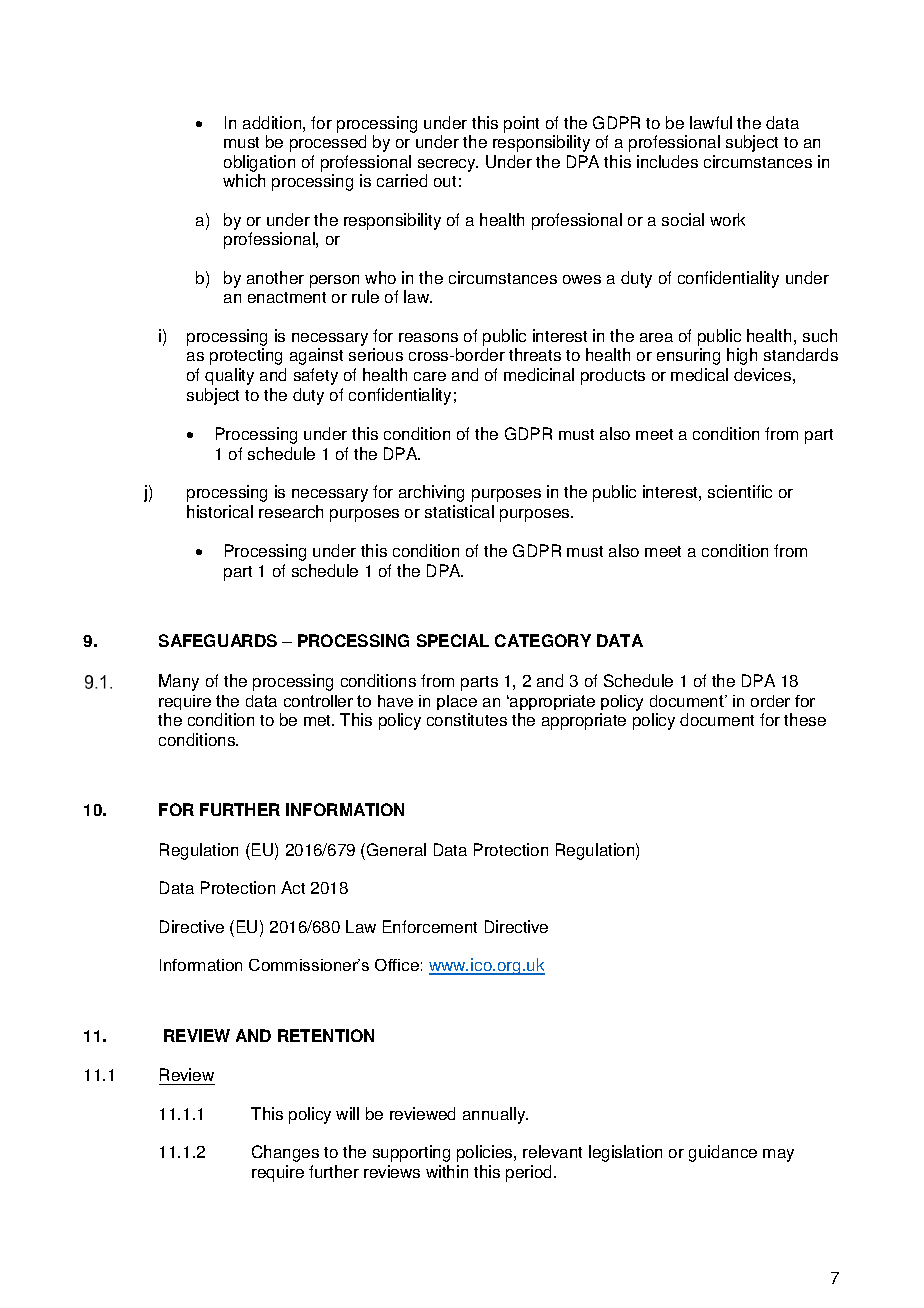 The image size is (924, 1308). I want to click on these, so click(805, 719).
